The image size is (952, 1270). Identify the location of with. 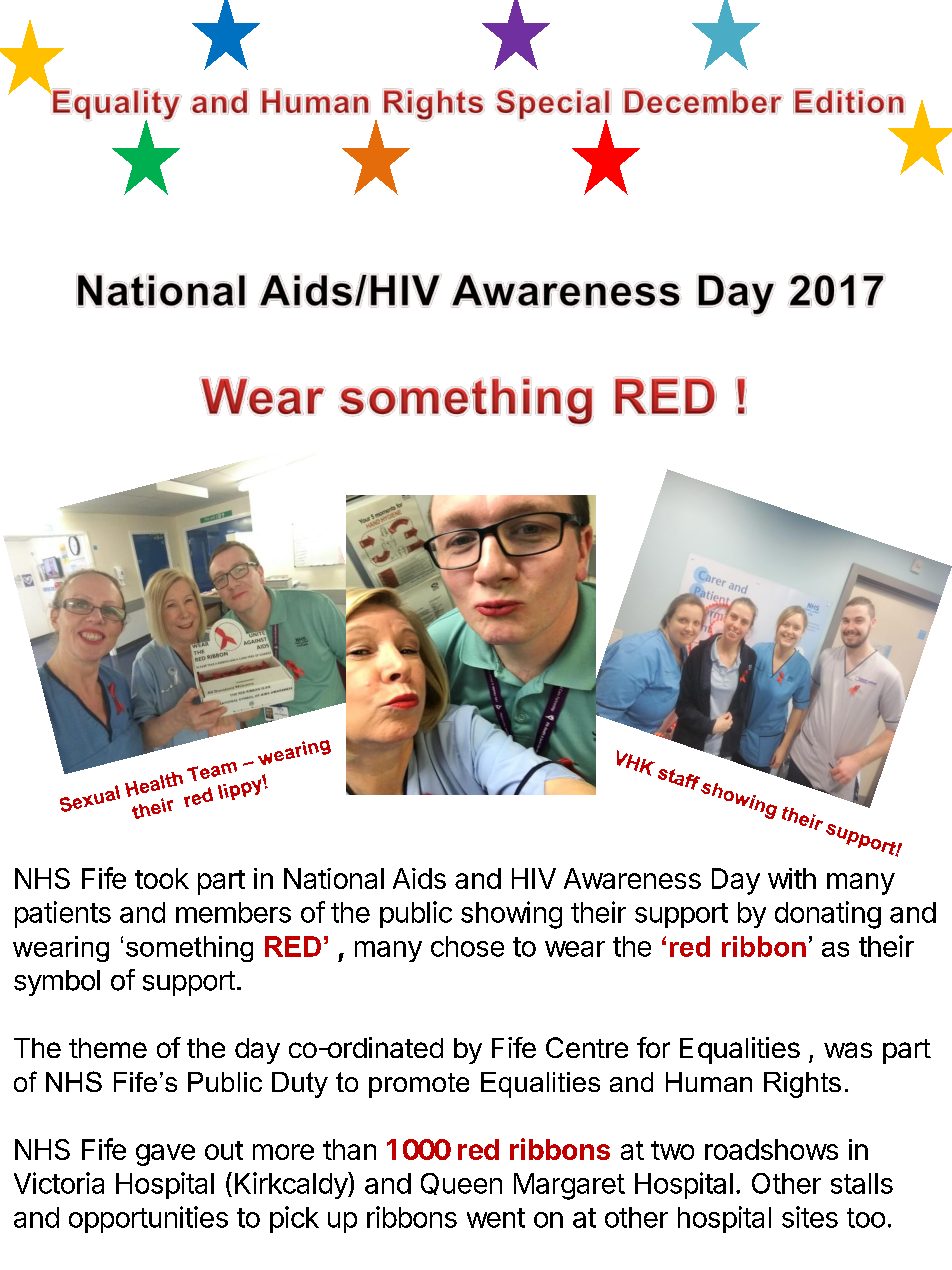
(792, 878).
